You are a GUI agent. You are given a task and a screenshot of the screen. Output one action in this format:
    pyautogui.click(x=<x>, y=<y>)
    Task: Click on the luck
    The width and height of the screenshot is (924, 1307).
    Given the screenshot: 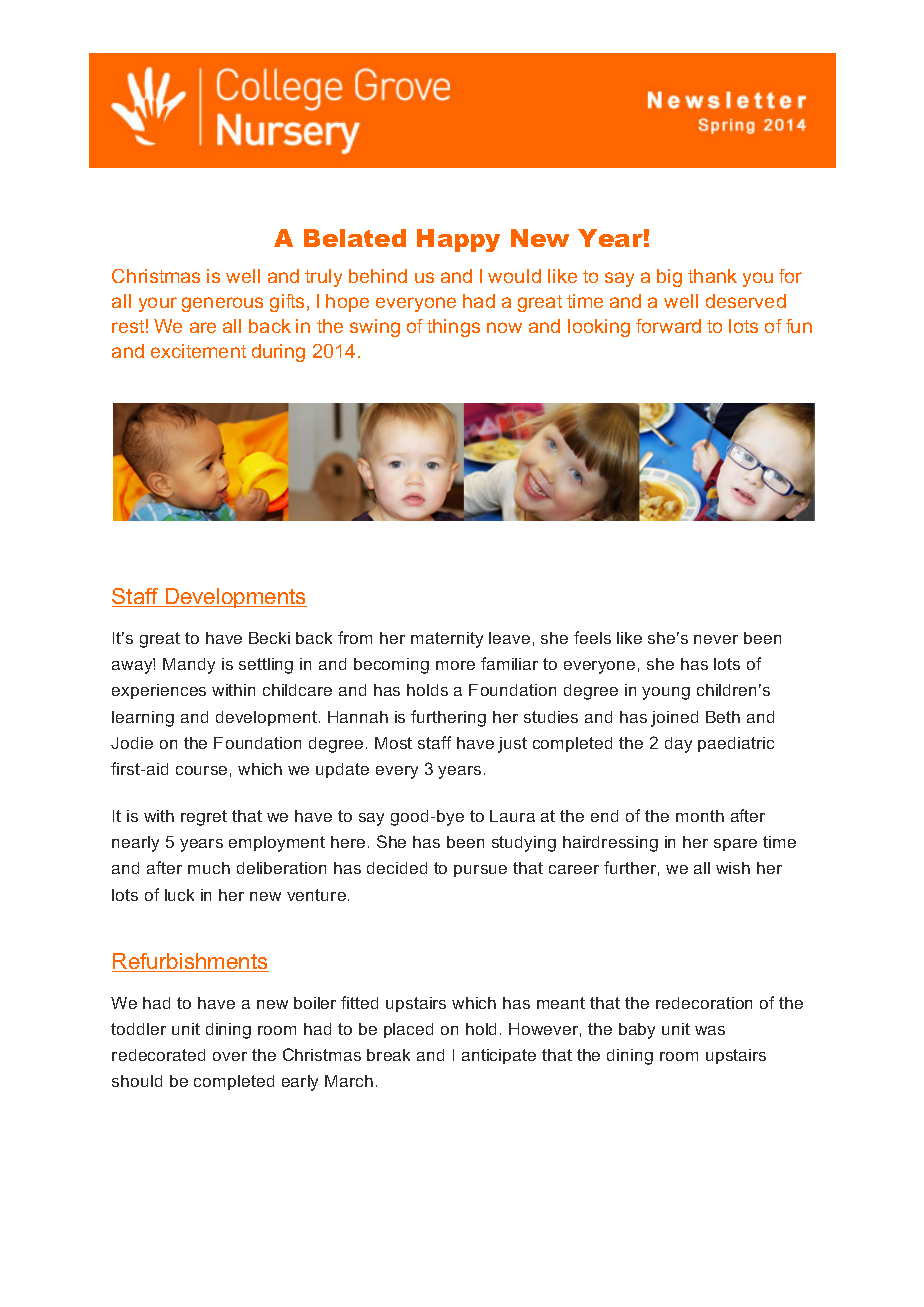 What is the action you would take?
    pyautogui.click(x=179, y=895)
